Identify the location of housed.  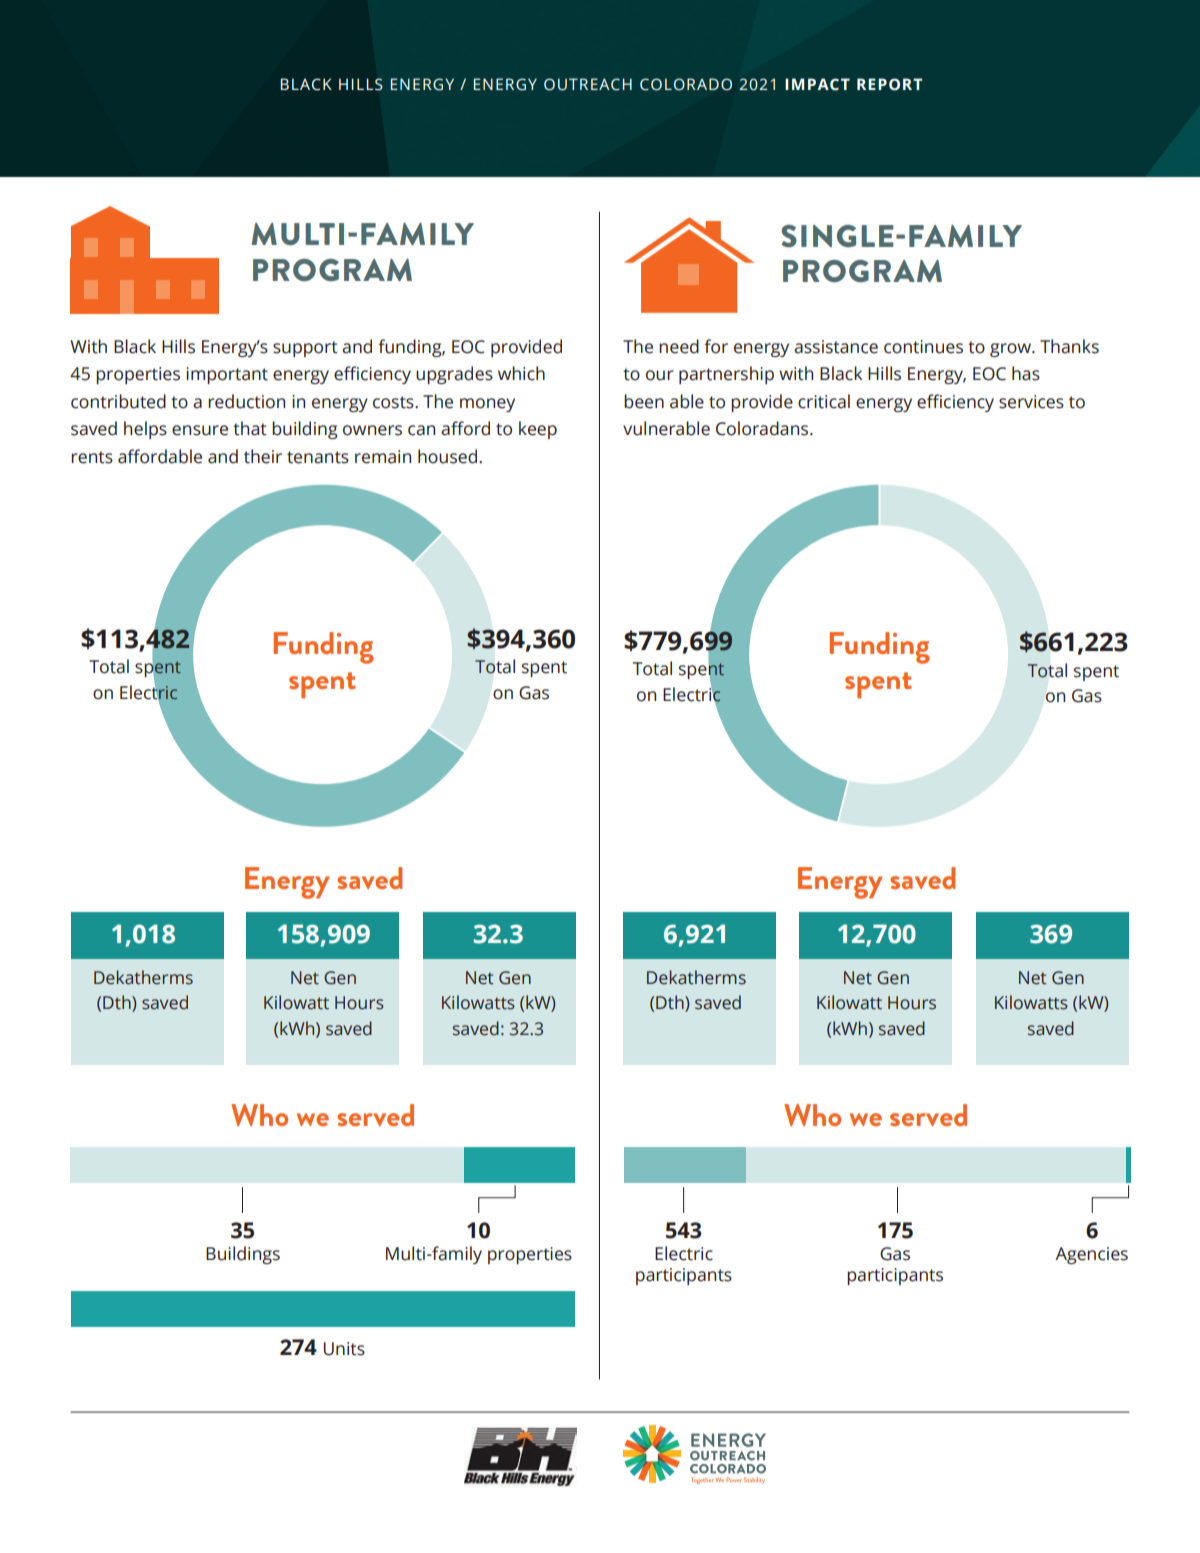
(449, 456).
